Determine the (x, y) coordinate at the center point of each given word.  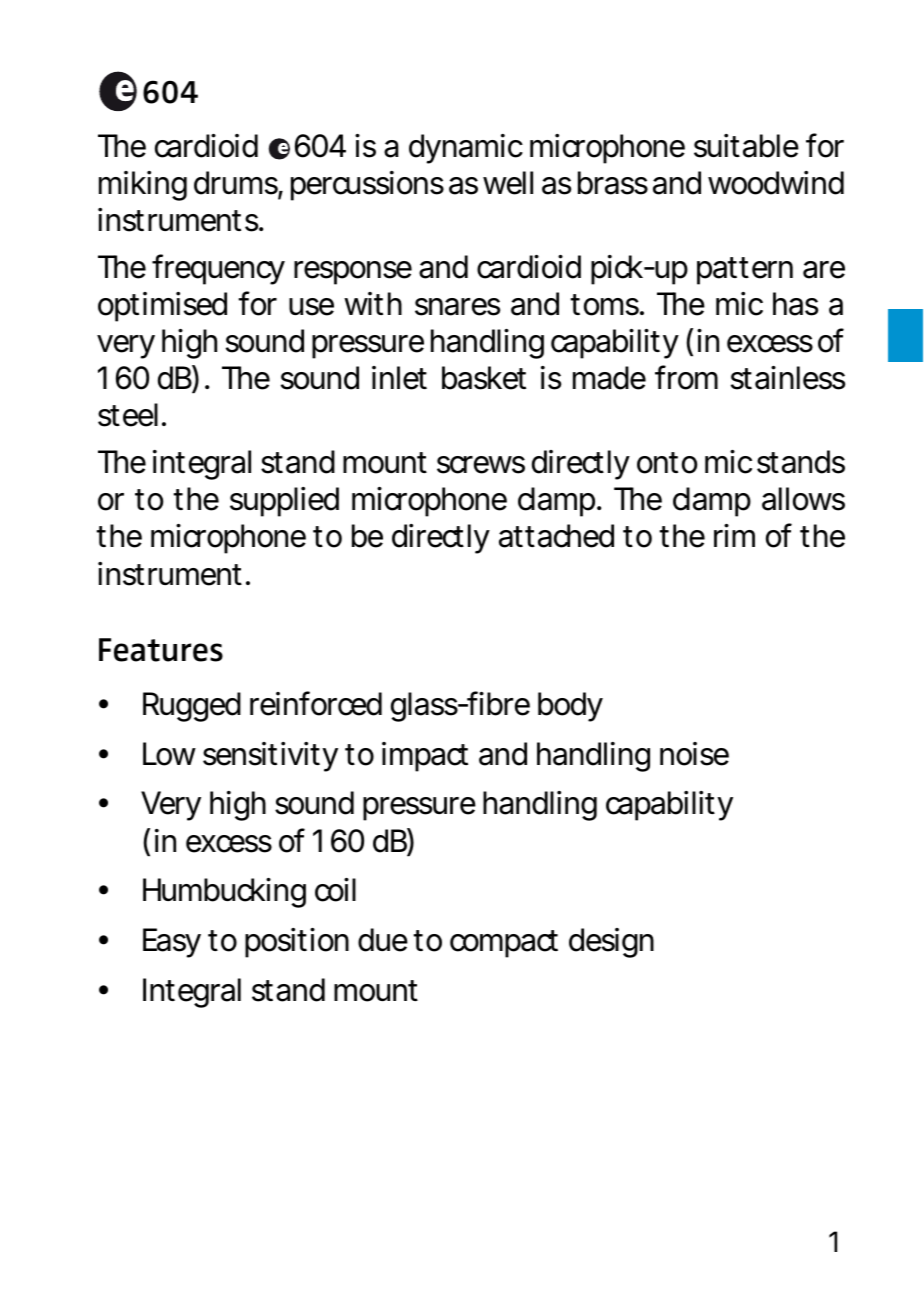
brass (613, 183)
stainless (788, 378)
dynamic (466, 149)
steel (128, 415)
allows (803, 499)
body (570, 707)
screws (481, 465)
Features (161, 650)
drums (236, 184)
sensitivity (270, 757)
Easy (172, 943)
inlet (399, 378)
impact (425, 757)
